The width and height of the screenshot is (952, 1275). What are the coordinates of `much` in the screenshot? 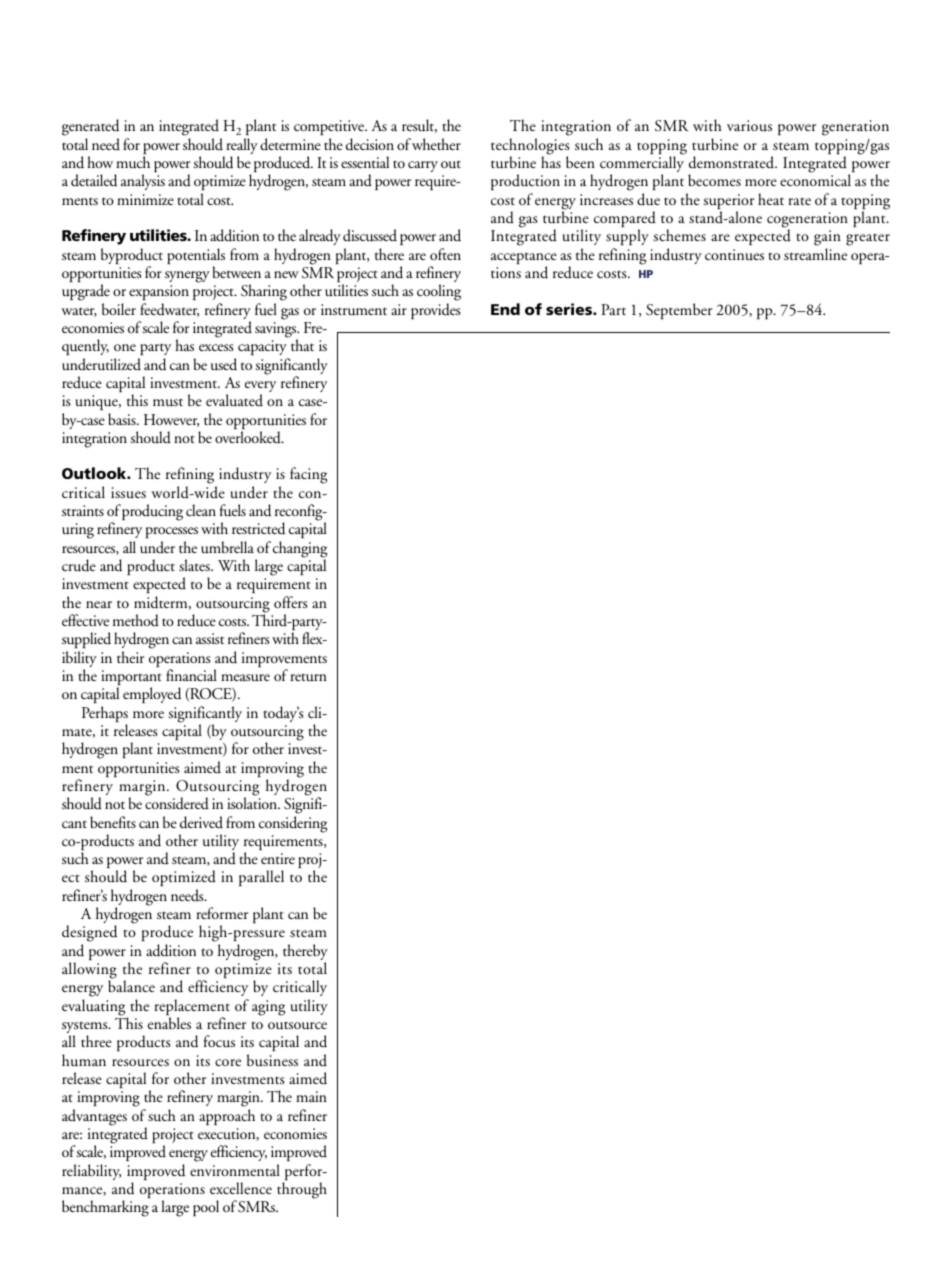 It's located at (133, 162).
